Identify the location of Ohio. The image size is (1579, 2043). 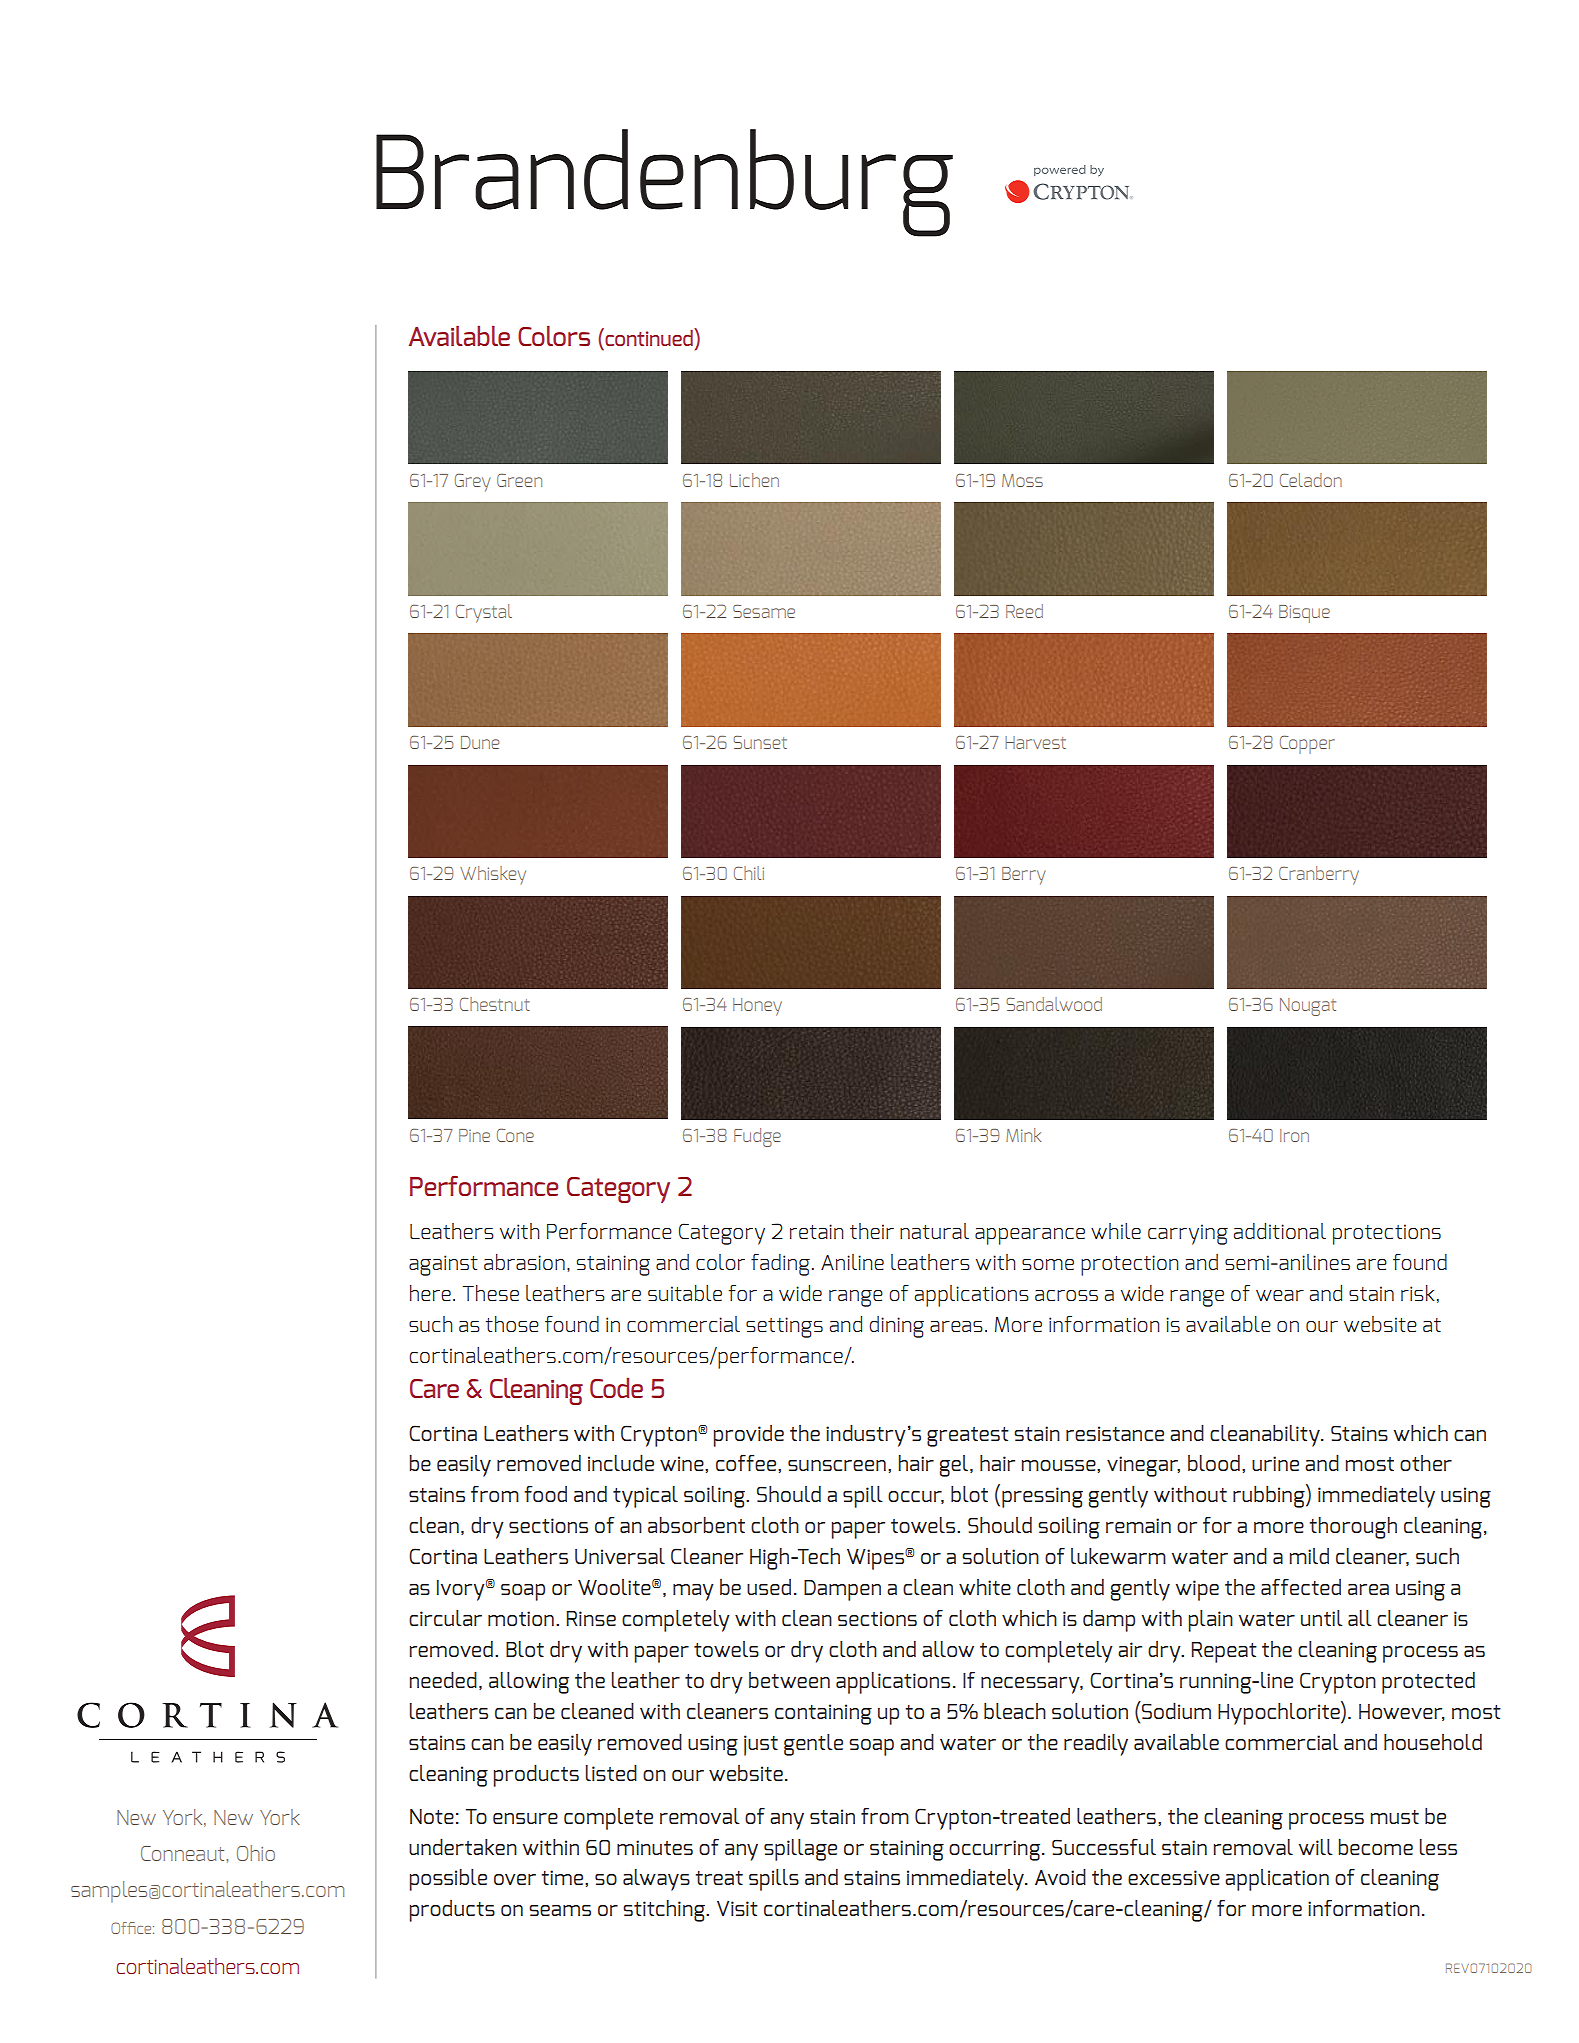
(256, 1853).
